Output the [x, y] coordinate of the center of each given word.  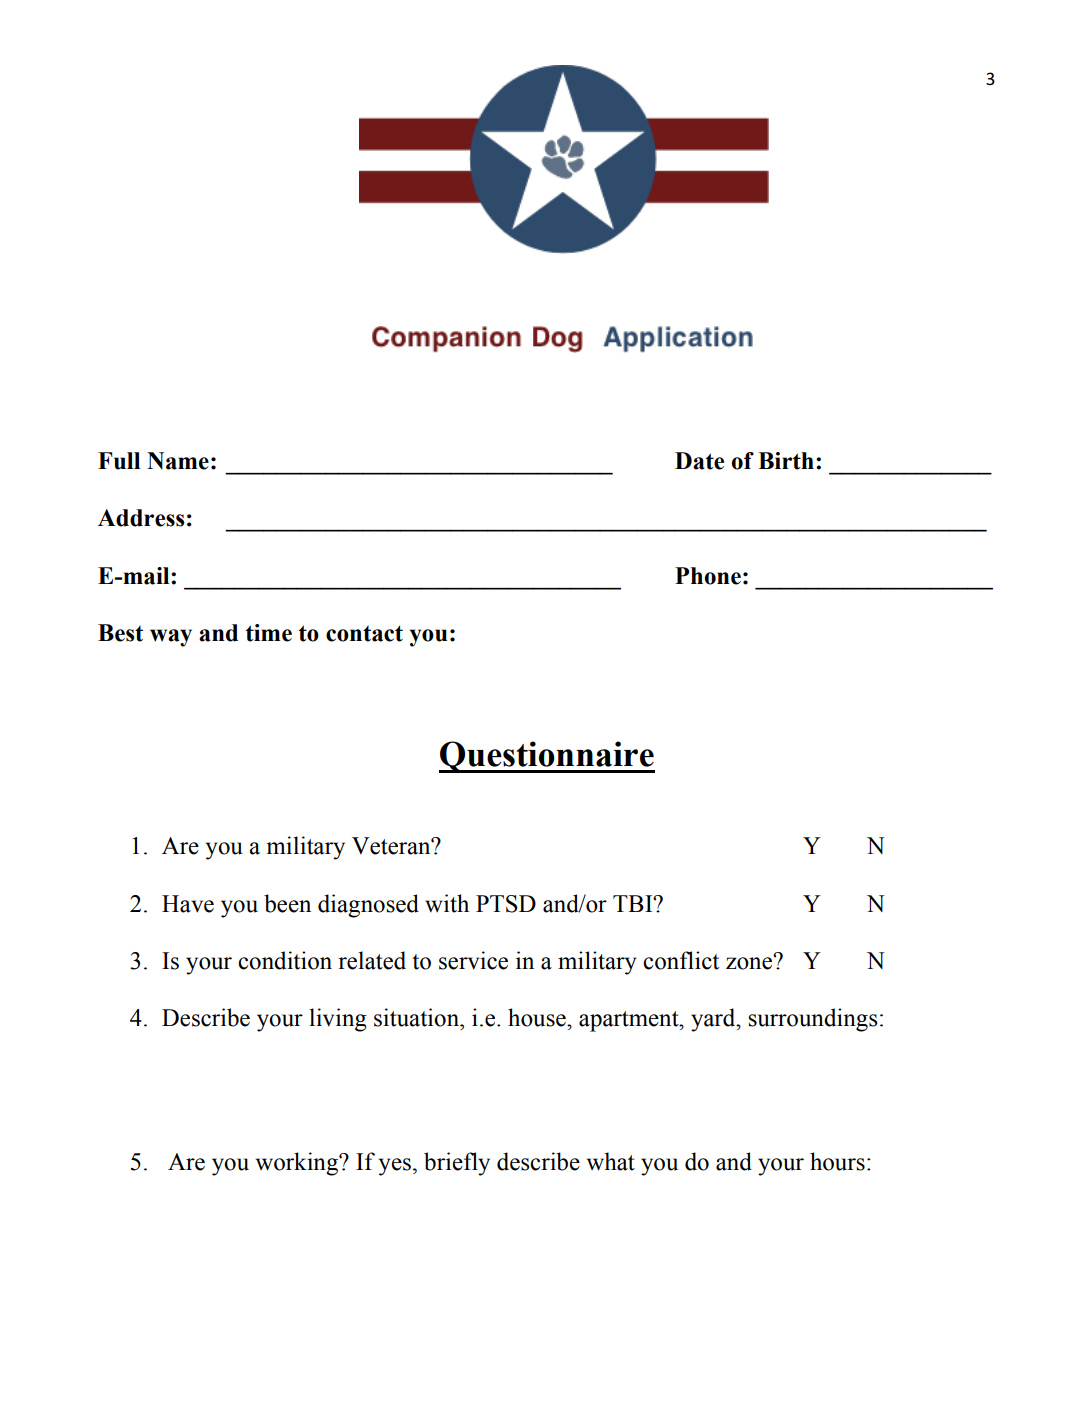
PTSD [506, 904]
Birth [786, 461]
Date [699, 461]
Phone [708, 576]
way [171, 638]
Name [178, 461]
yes [395, 1167]
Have [188, 904]
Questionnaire [547, 757]
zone [750, 962]
